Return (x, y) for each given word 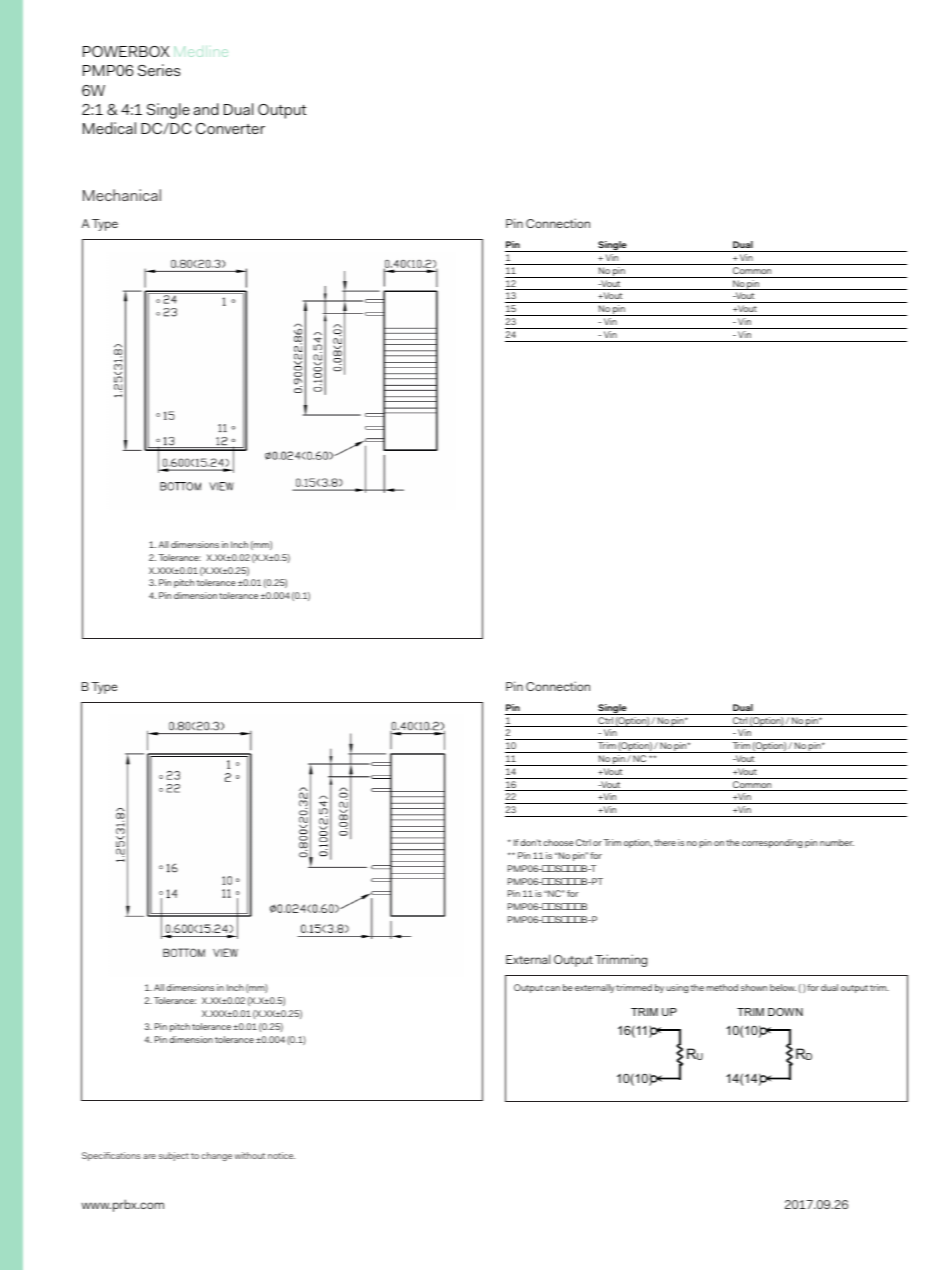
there (665, 842)
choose (558, 842)
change (216, 1156)
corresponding (772, 843)
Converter (230, 128)
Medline (201, 51)
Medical (109, 128)
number (837, 842)
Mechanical (122, 195)
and (206, 109)
